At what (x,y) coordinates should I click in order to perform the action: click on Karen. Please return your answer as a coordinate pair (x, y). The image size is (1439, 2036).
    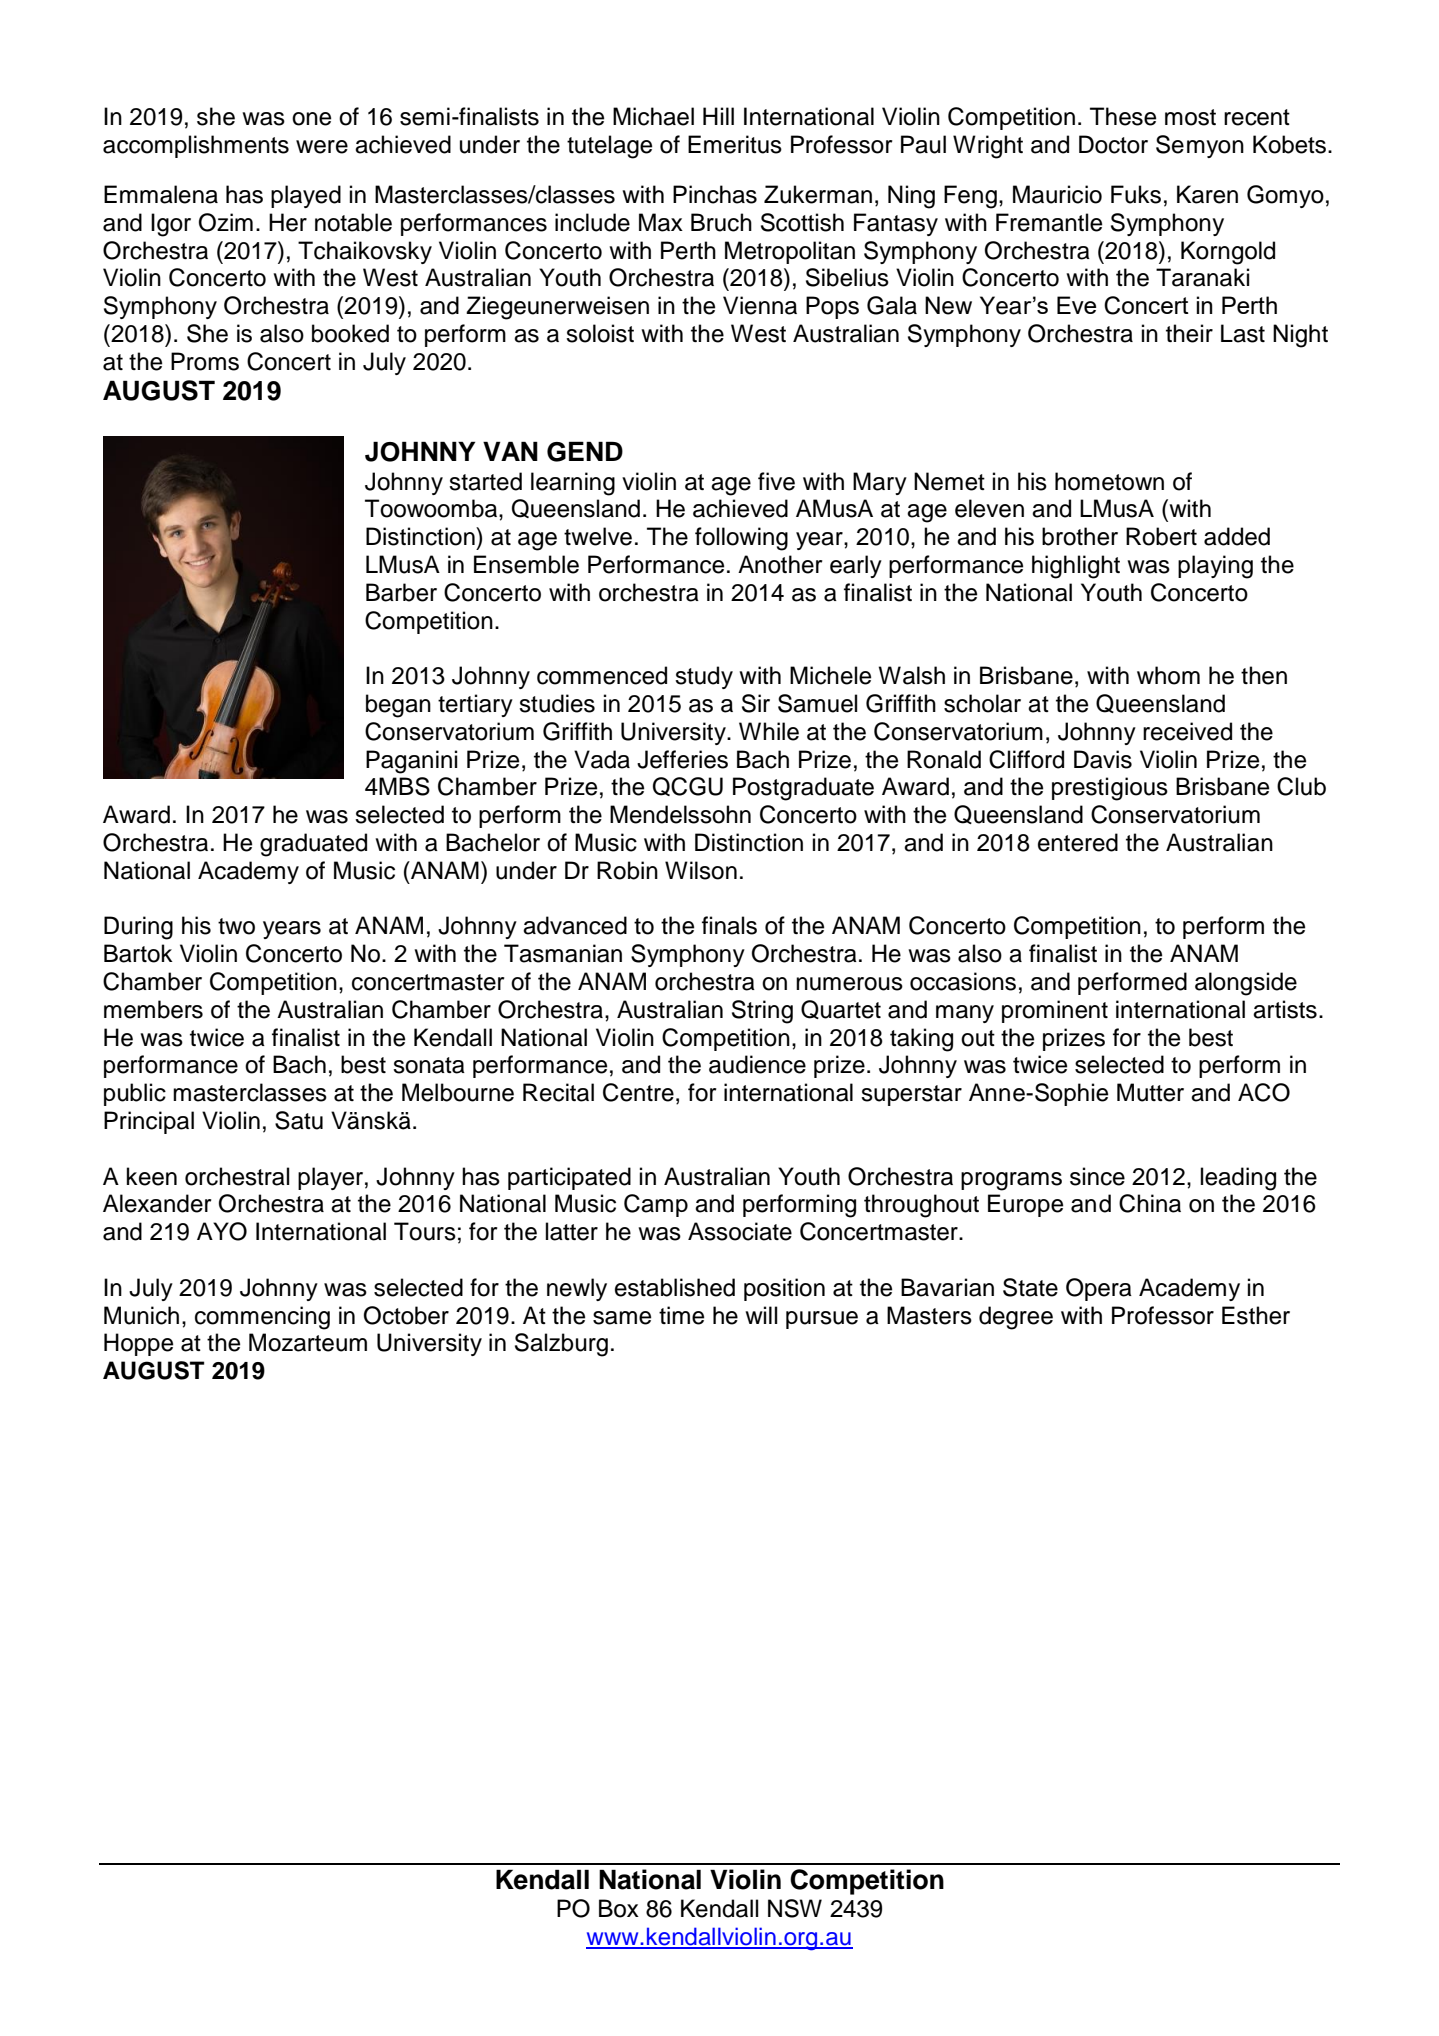
    Looking at the image, I should click on (1207, 194).
